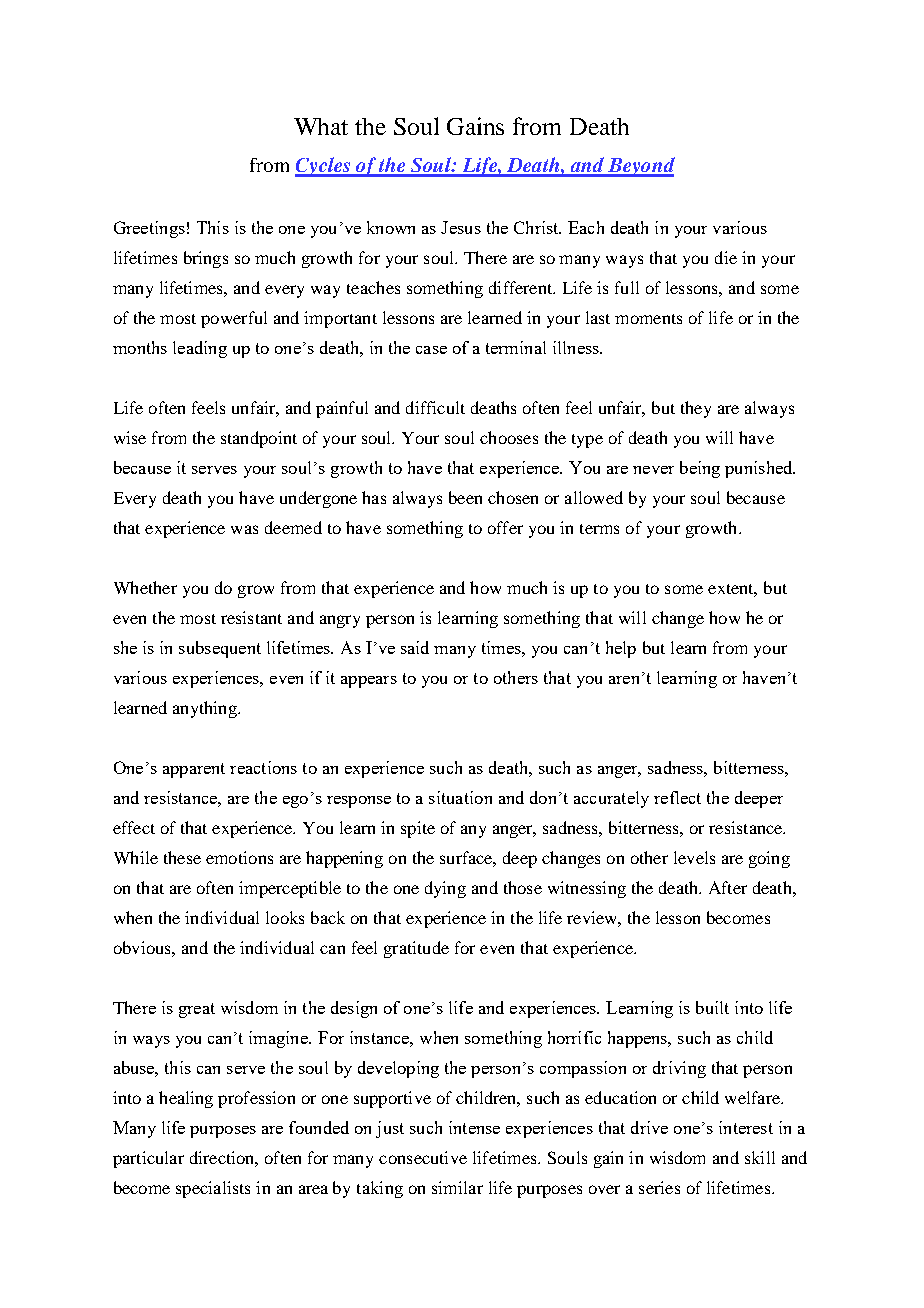 This screenshot has width=924, height=1308. Describe the element at coordinates (640, 167) in the screenshot. I see `Beyond` at that location.
